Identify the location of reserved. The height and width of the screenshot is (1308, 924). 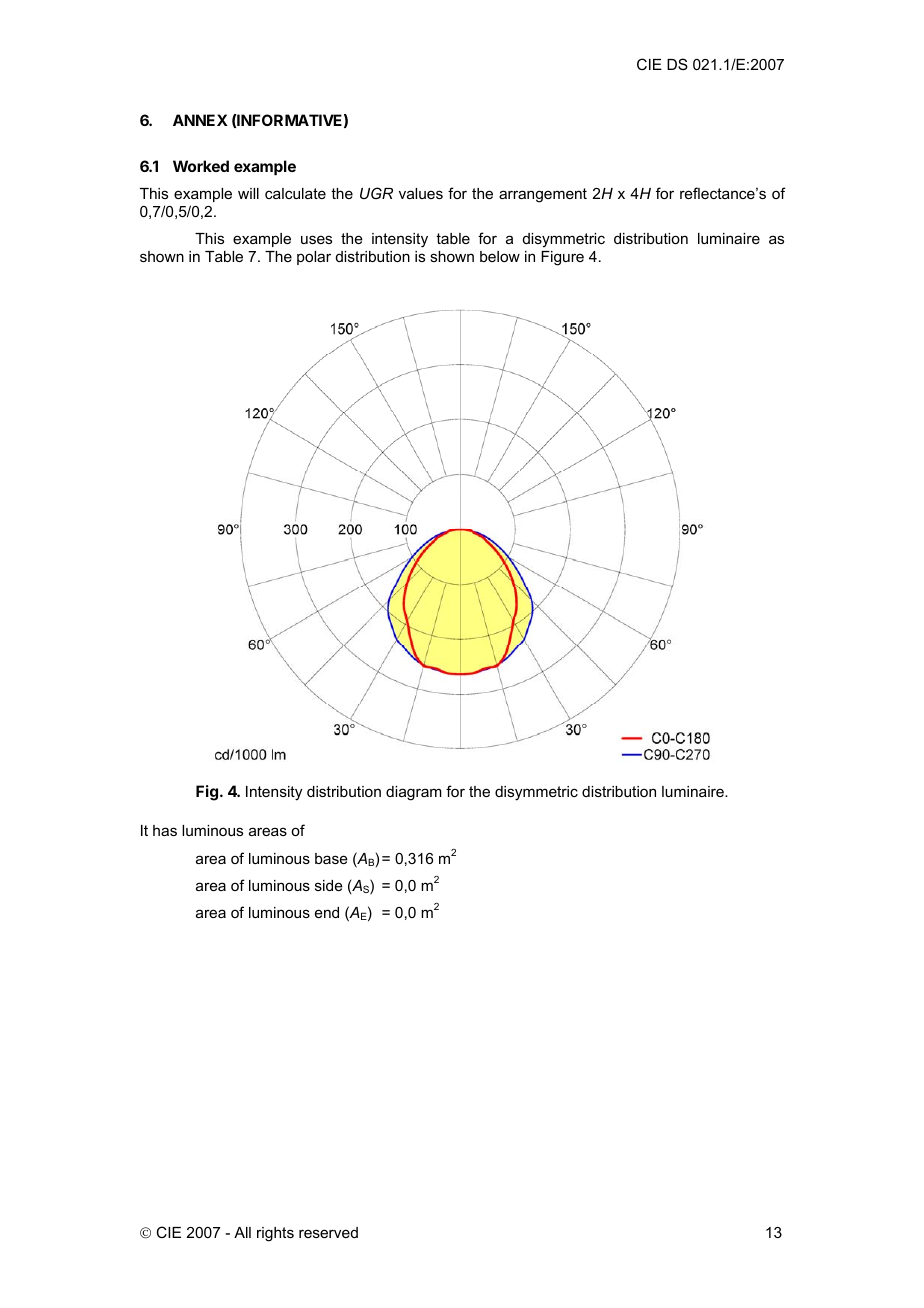
(328, 1232).
